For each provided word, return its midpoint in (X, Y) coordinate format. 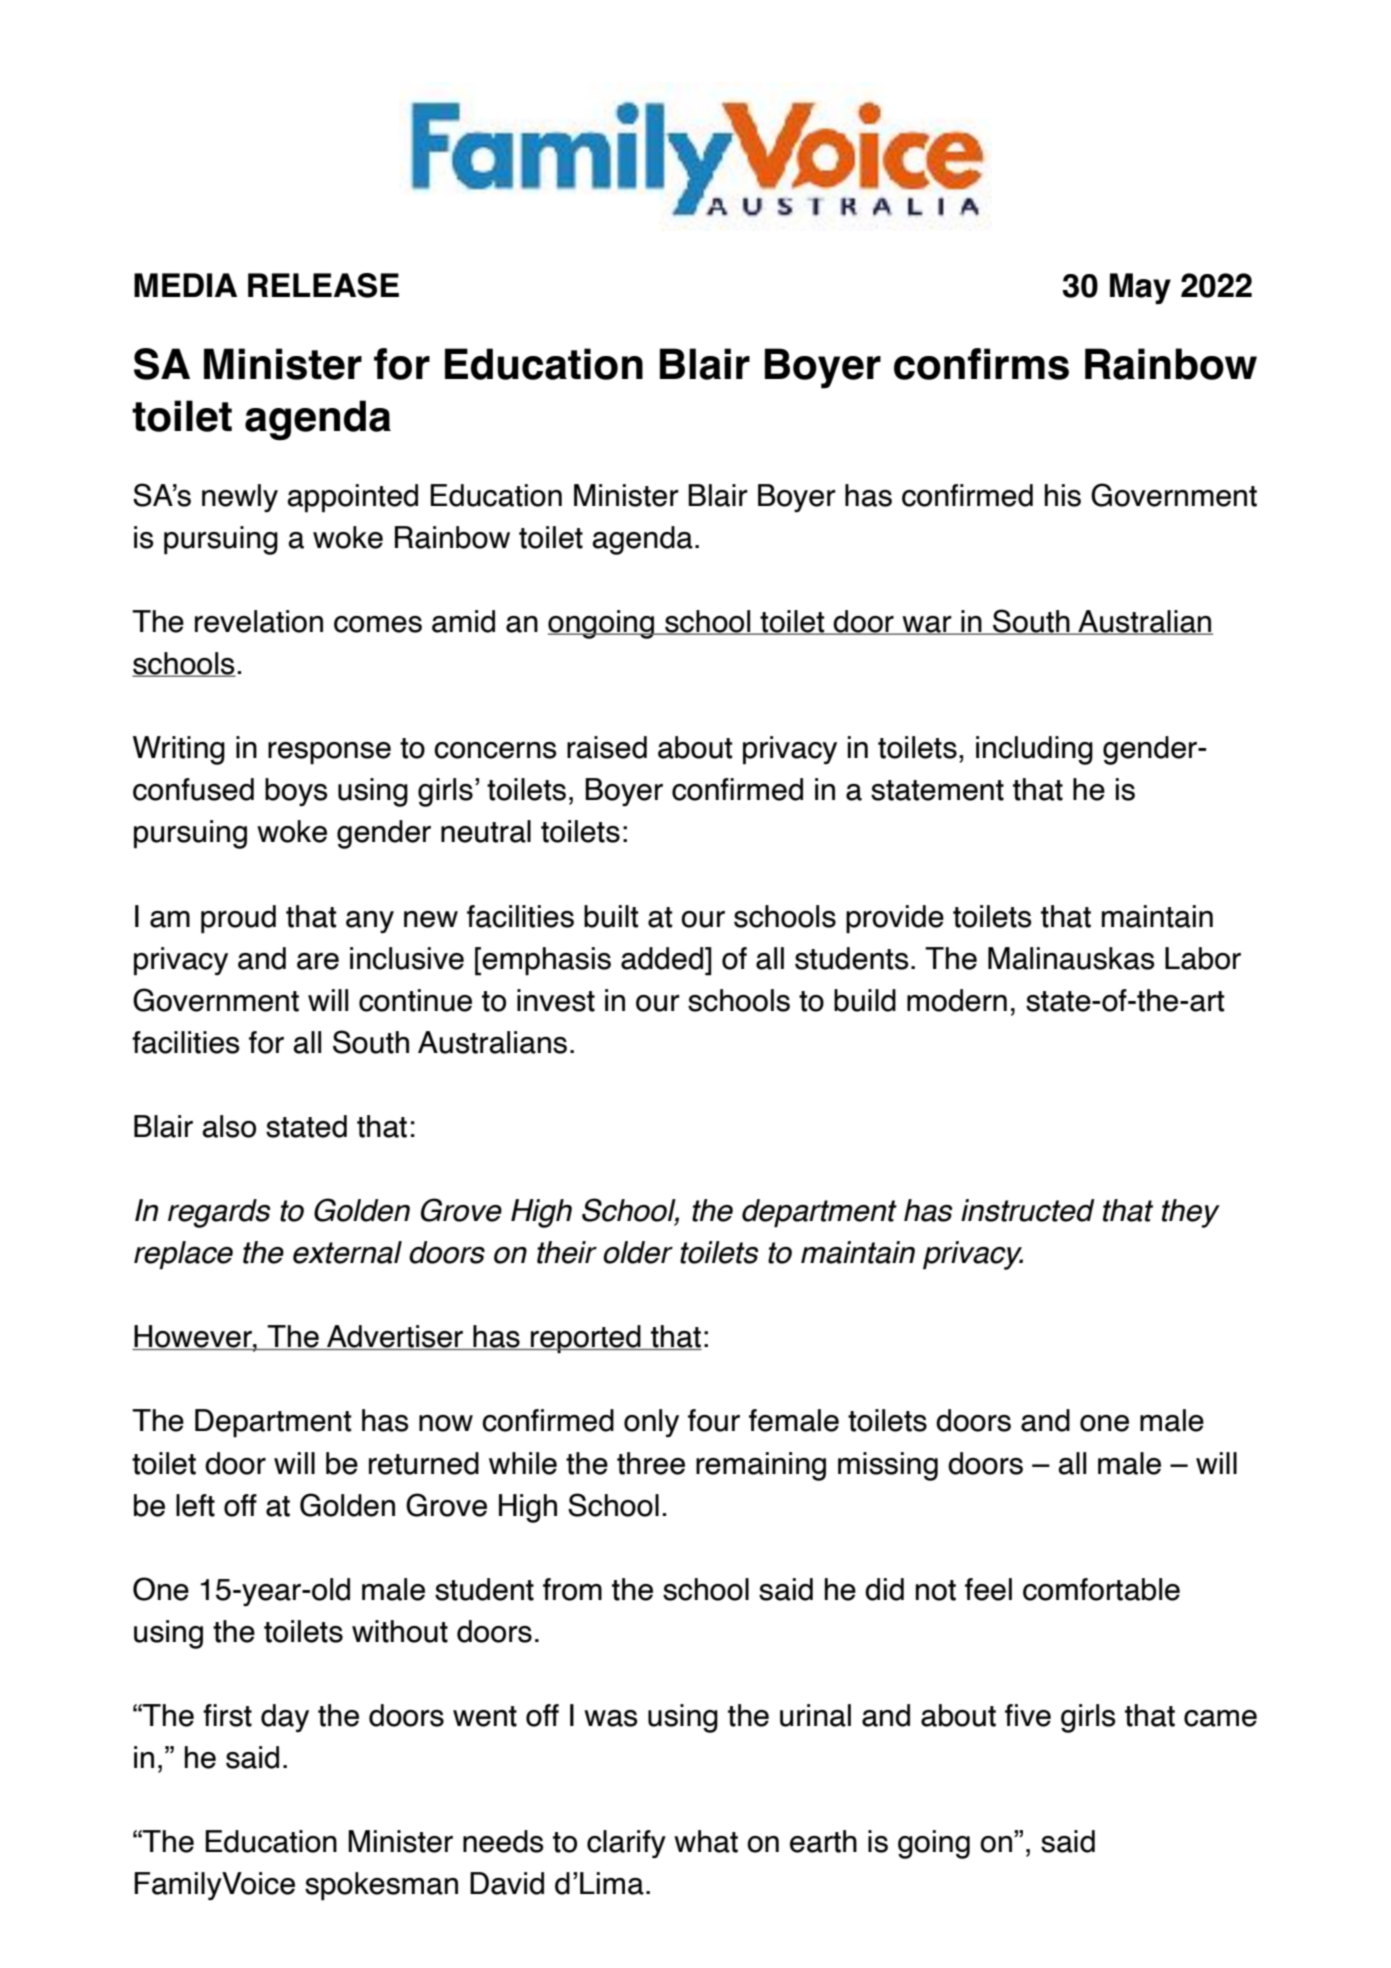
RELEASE (323, 285)
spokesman (381, 1886)
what (706, 1841)
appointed (352, 498)
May (1140, 288)
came (1220, 1718)
